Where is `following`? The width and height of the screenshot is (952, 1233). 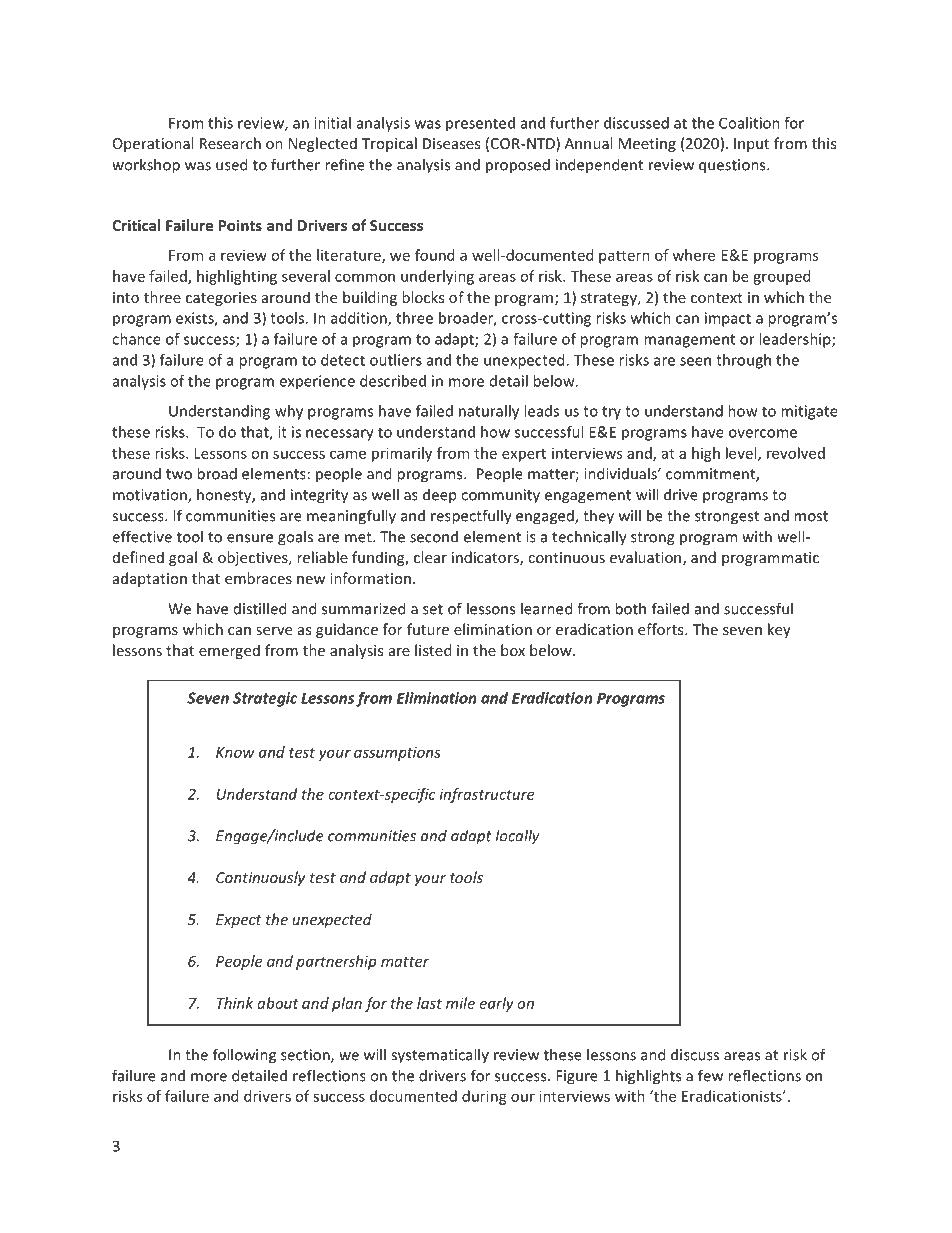
following is located at coordinates (244, 1056).
